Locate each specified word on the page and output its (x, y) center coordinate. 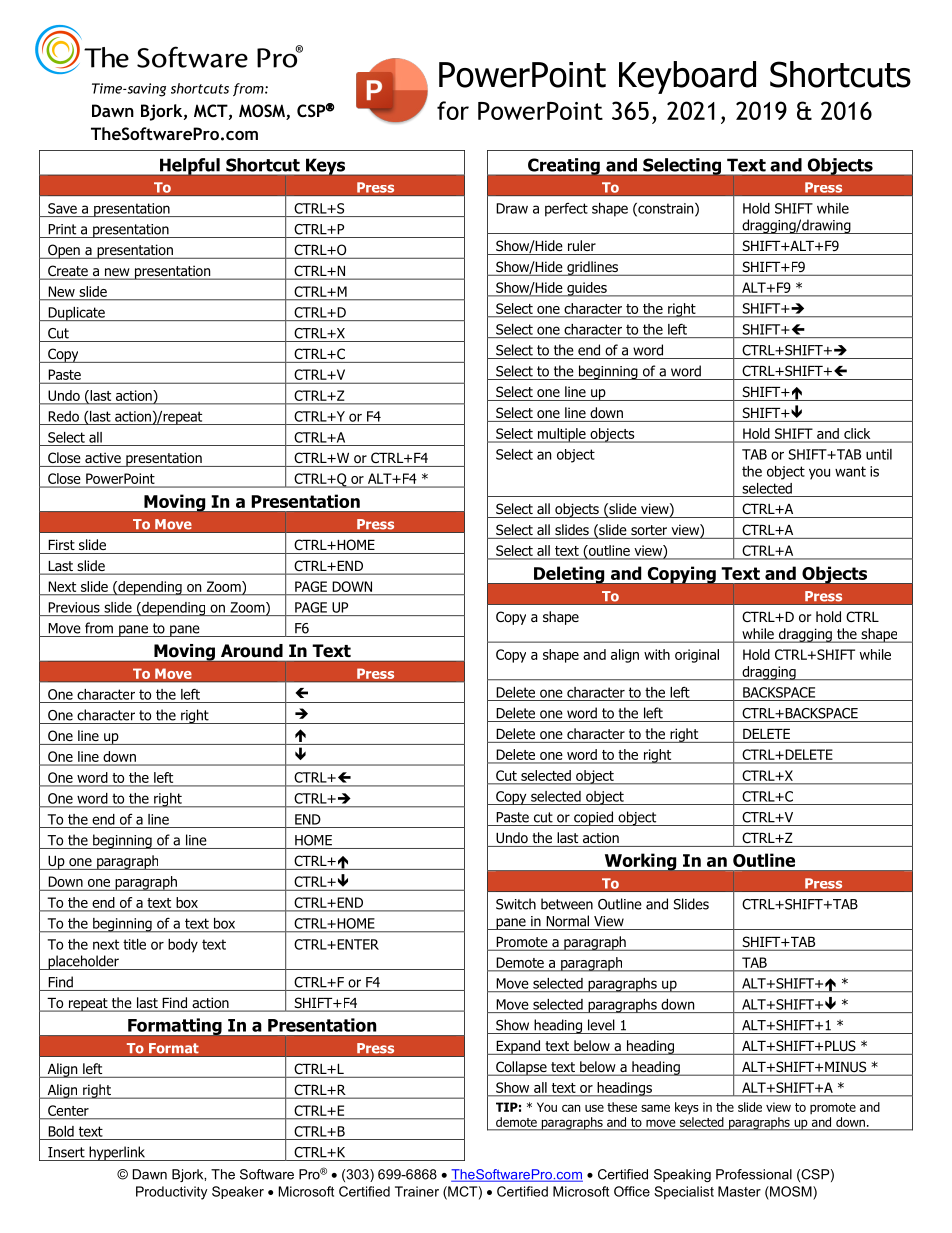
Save (62, 208)
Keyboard (687, 77)
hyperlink (117, 1153)
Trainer (417, 1191)
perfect (566, 210)
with (657, 654)
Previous (74, 607)
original (697, 656)
